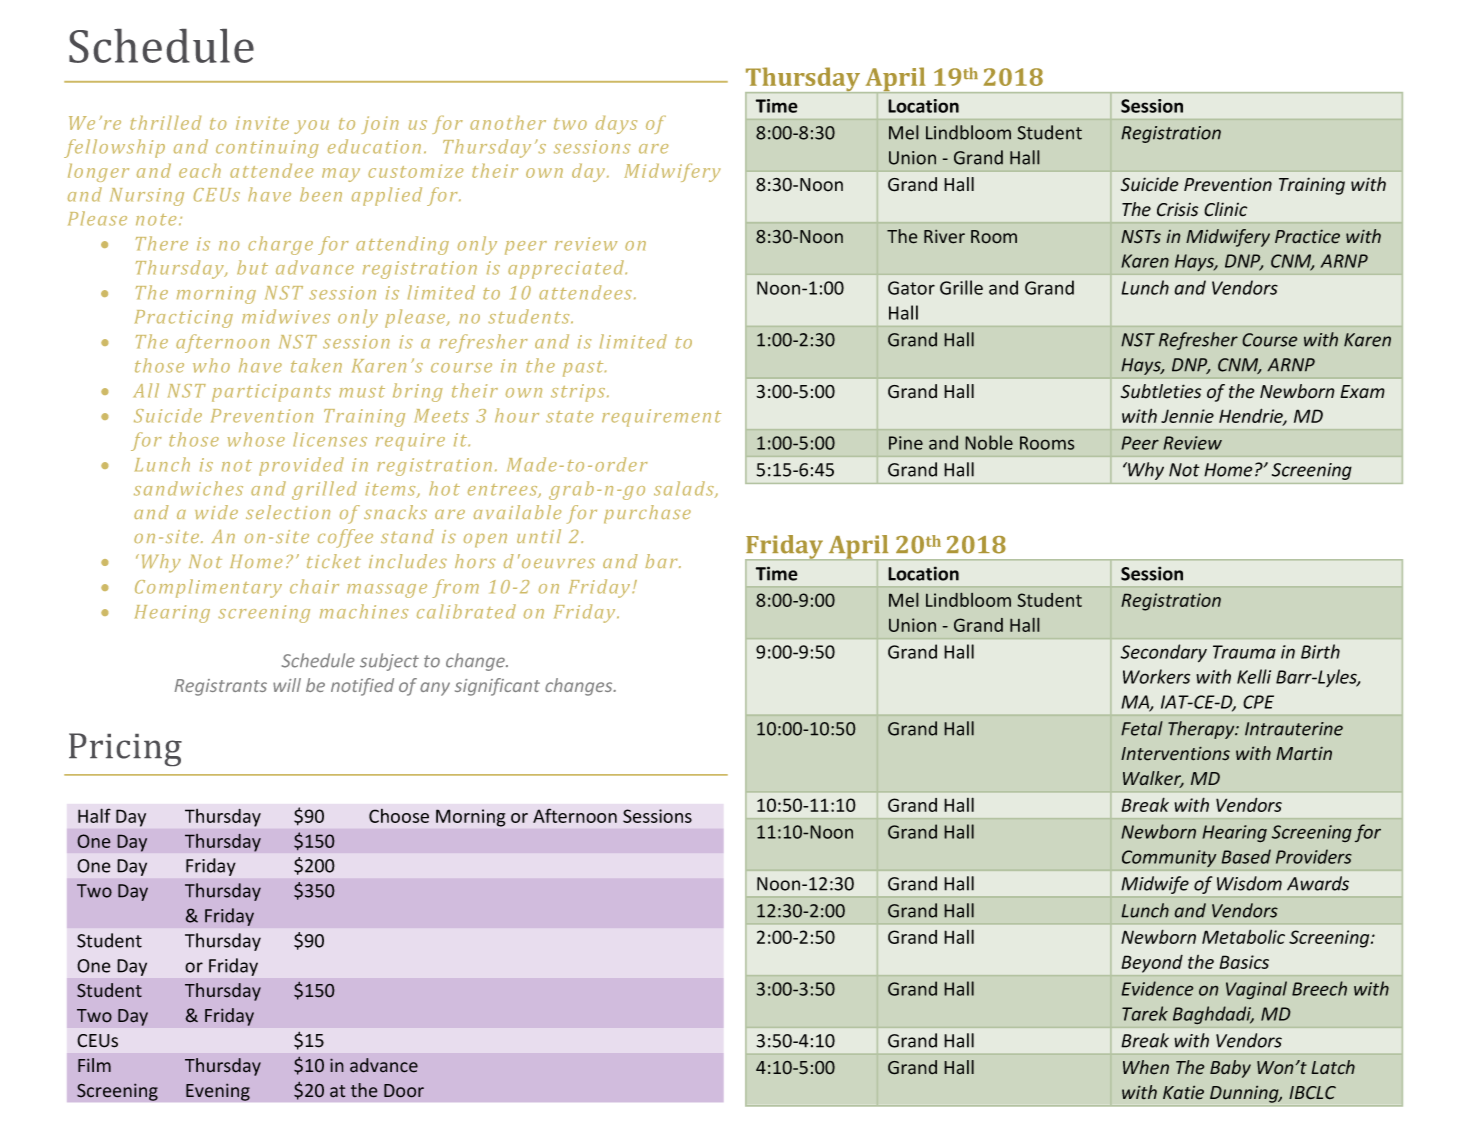 The image size is (1470, 1136). What do you see at coordinates (1225, 209) in the page?
I see `Clinic` at bounding box center [1225, 209].
